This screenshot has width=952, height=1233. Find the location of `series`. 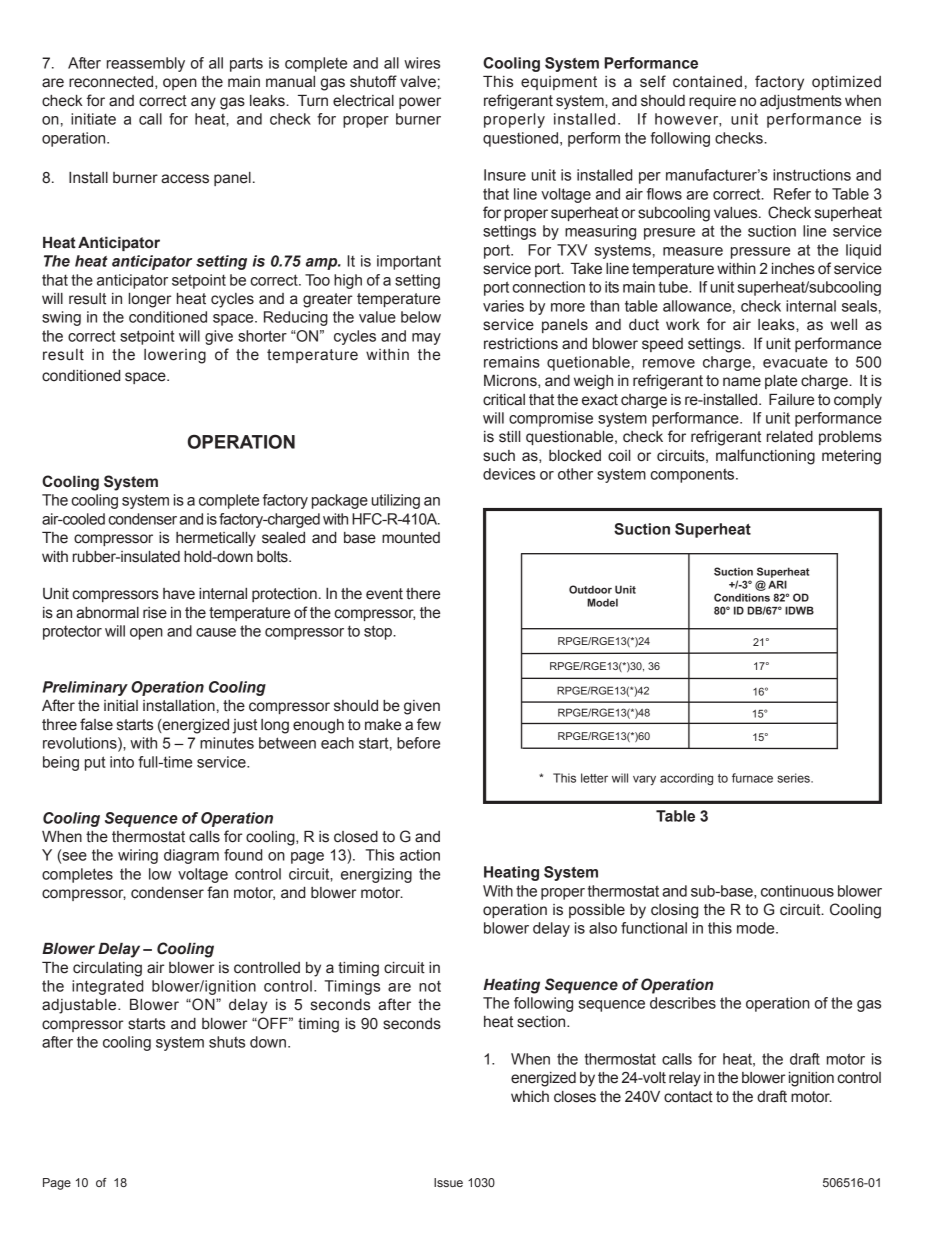

series is located at coordinates (794, 778).
